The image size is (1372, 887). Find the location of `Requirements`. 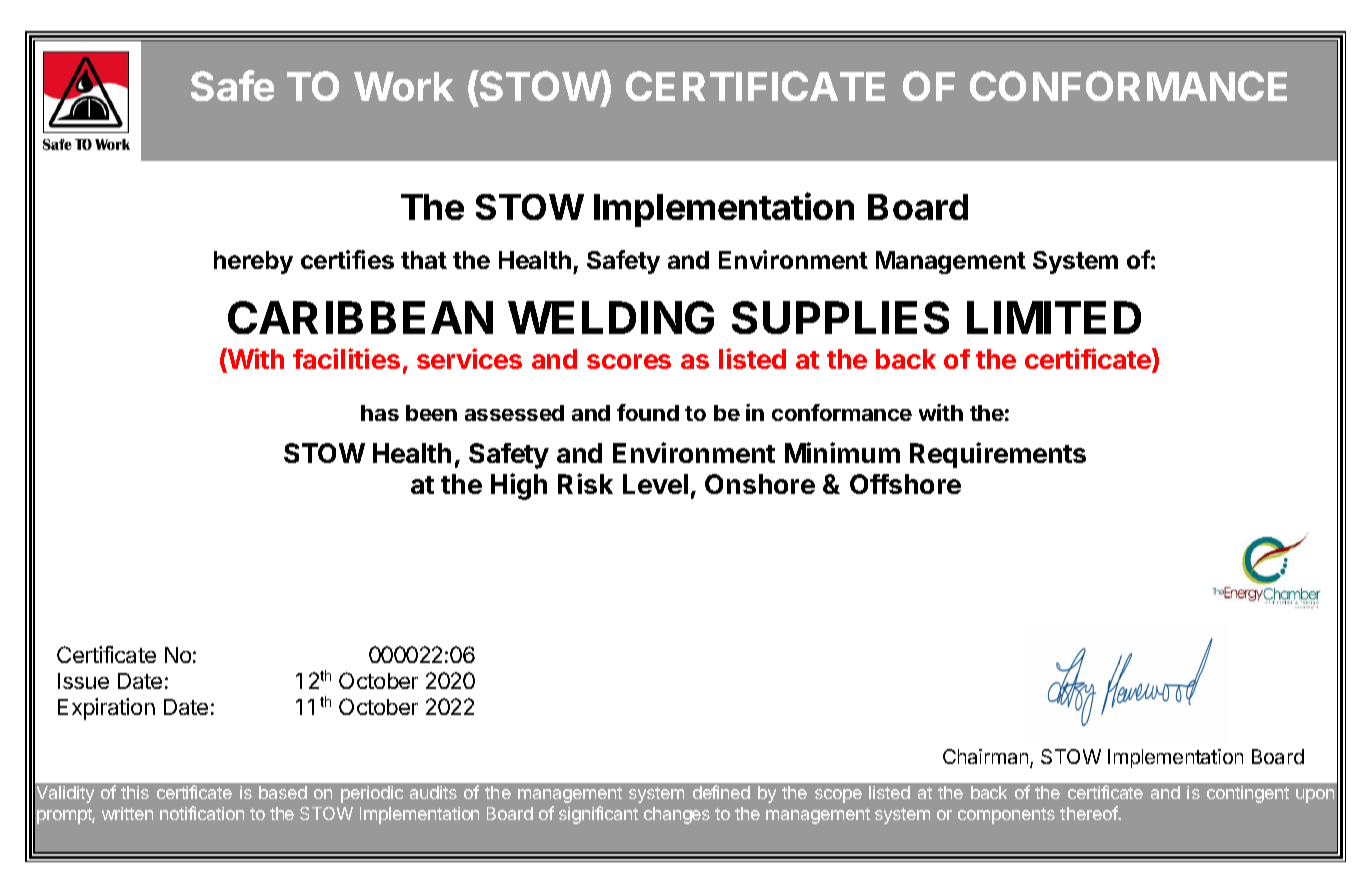

Requirements is located at coordinates (998, 455).
